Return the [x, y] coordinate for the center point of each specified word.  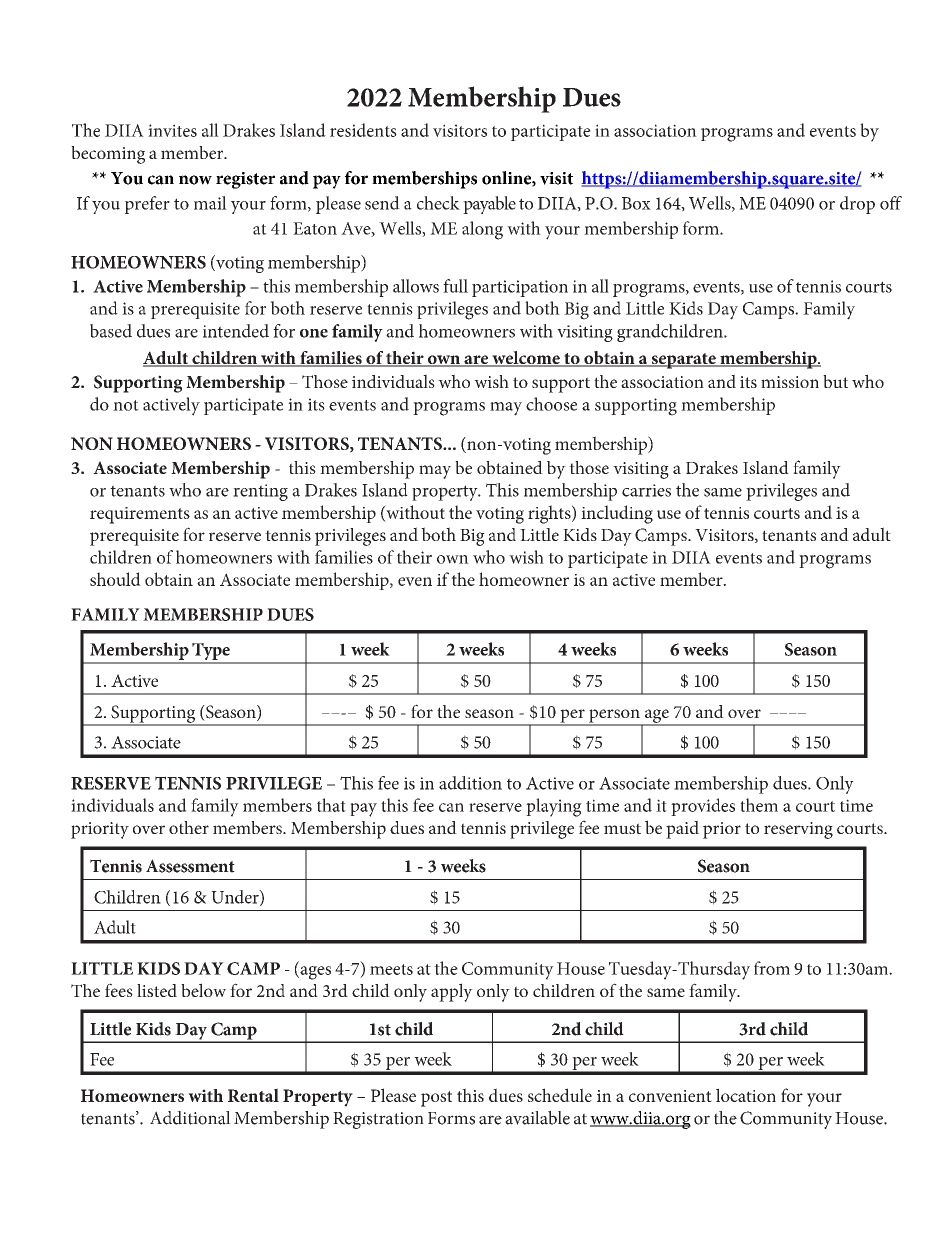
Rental [253, 1095]
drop [857, 205]
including [617, 514]
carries [646, 490]
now [195, 180]
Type [211, 653]
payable [489, 205]
